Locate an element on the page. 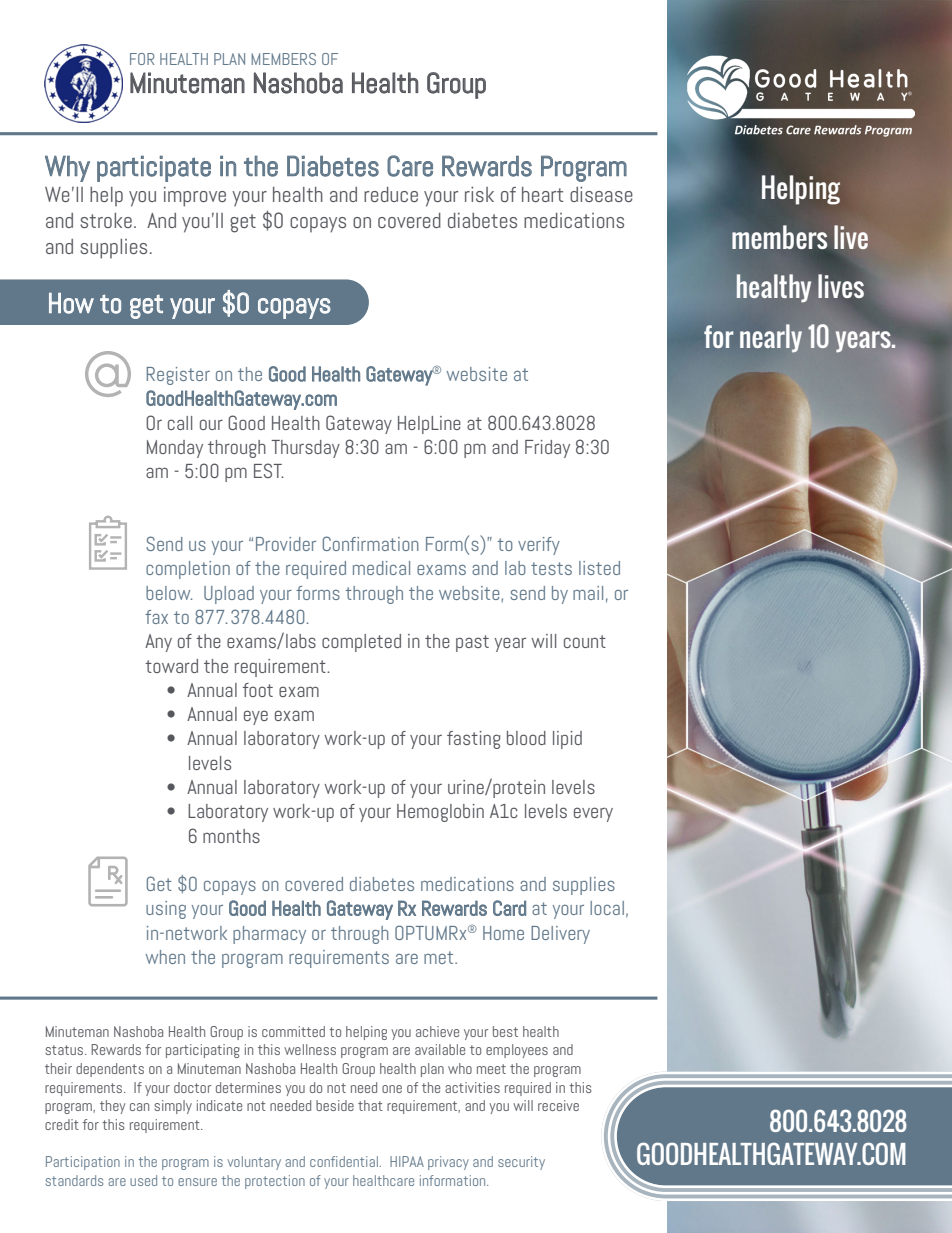 The height and width of the page is (1233, 952). used is located at coordinates (143, 1180).
